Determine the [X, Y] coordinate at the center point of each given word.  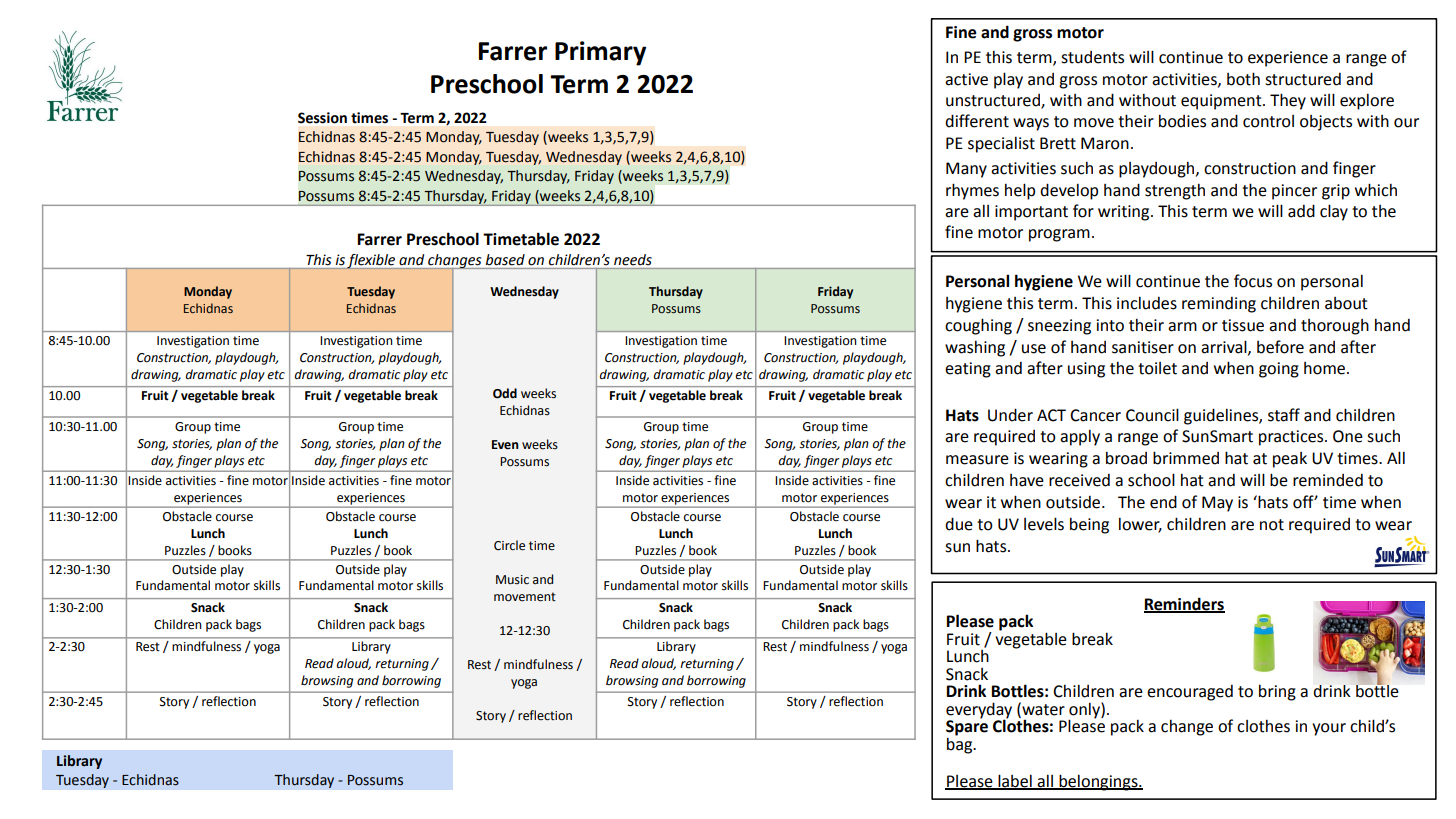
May [1217, 504]
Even [505, 445]
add [1301, 211]
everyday [979, 711]
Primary [600, 53]
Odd [505, 393]
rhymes [972, 191]
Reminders [1184, 604]
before [1280, 347]
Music [512, 580]
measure [977, 460]
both [1243, 79]
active [966, 79]
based [505, 259]
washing [975, 348]
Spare [967, 728]
